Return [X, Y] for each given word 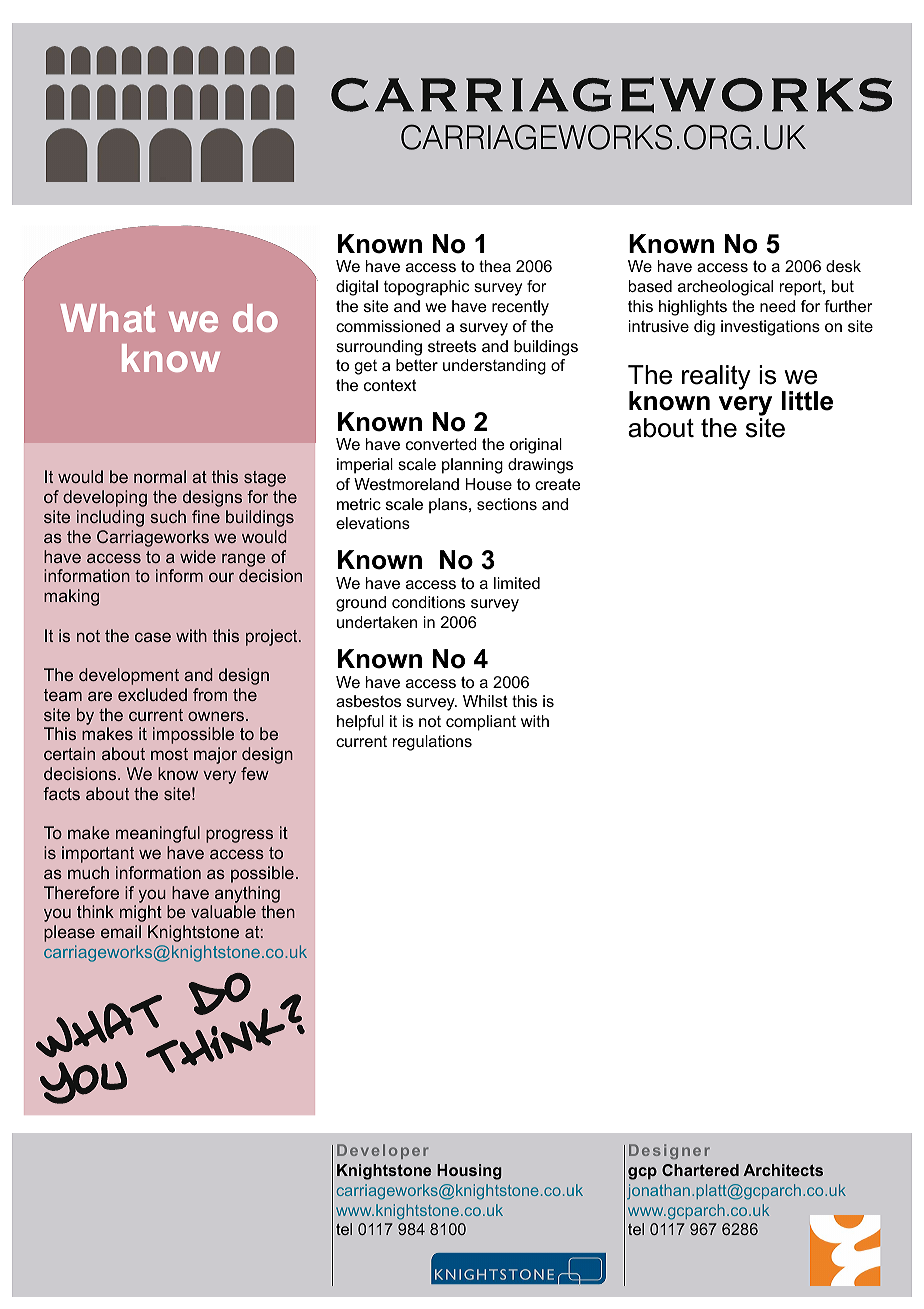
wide [198, 556]
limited [517, 583]
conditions [428, 602]
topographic [426, 288]
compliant [481, 723]
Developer [383, 1151]
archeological [725, 288]
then [278, 911]
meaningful [158, 834]
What [107, 318]
